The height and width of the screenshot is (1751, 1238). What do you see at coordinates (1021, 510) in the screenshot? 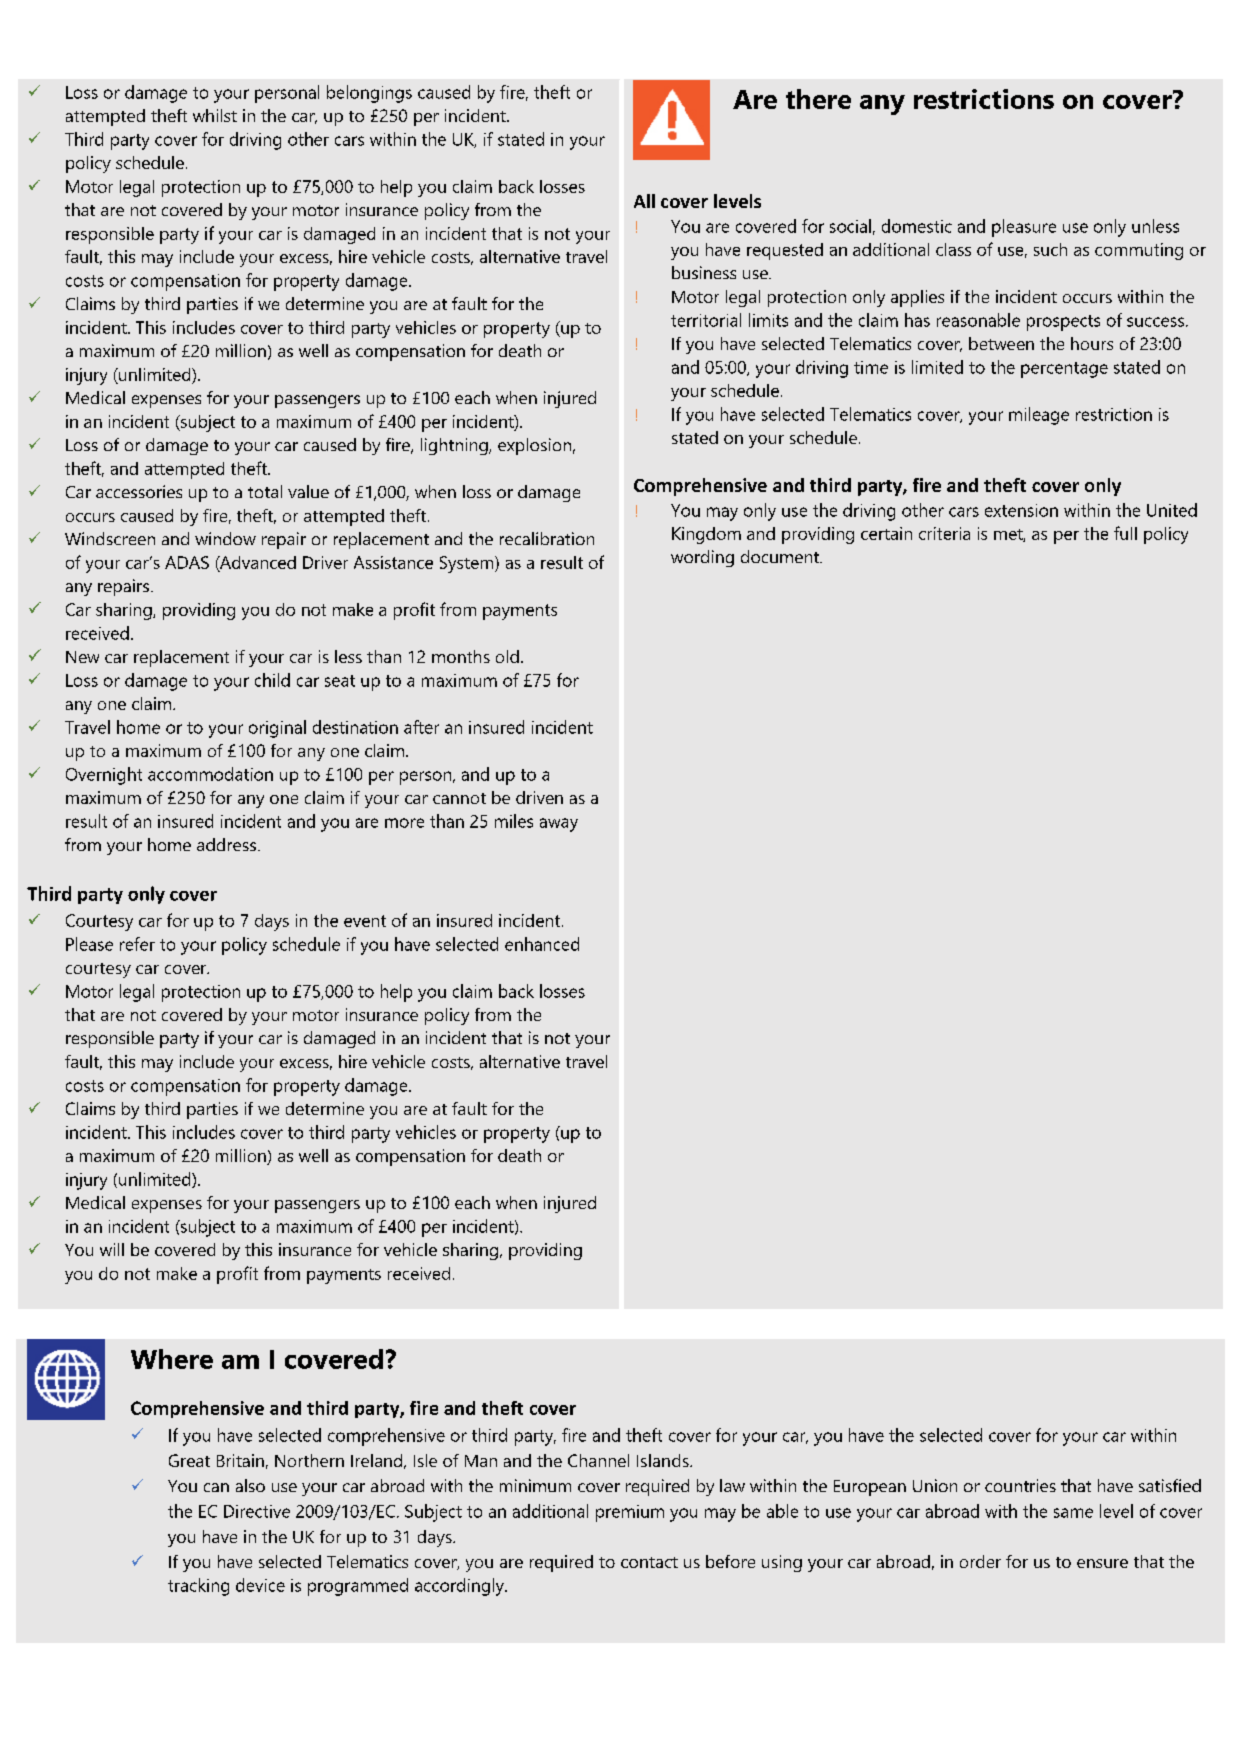
I see `extension` at bounding box center [1021, 510].
